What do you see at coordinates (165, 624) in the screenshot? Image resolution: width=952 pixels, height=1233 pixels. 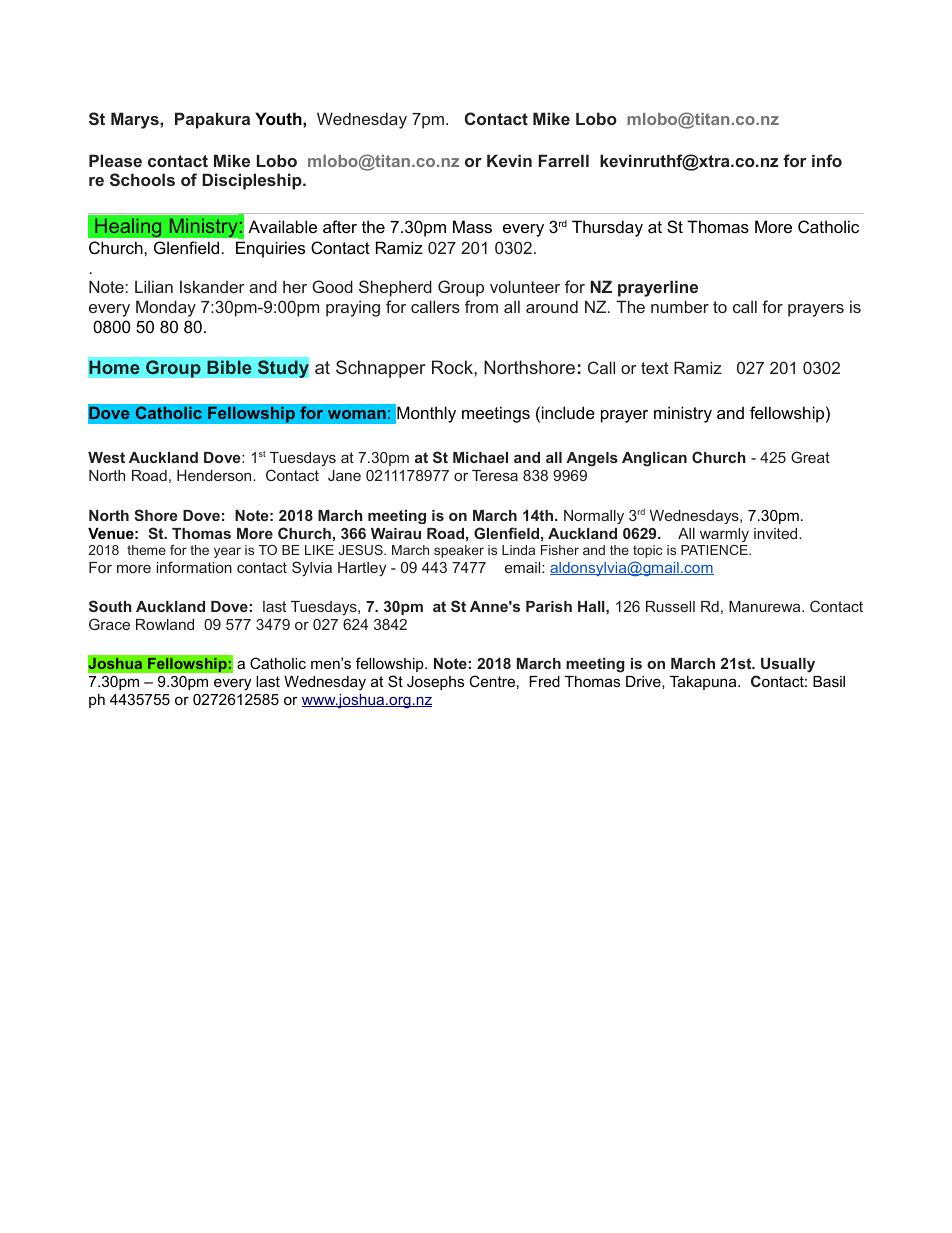 I see `Rowland` at bounding box center [165, 624].
